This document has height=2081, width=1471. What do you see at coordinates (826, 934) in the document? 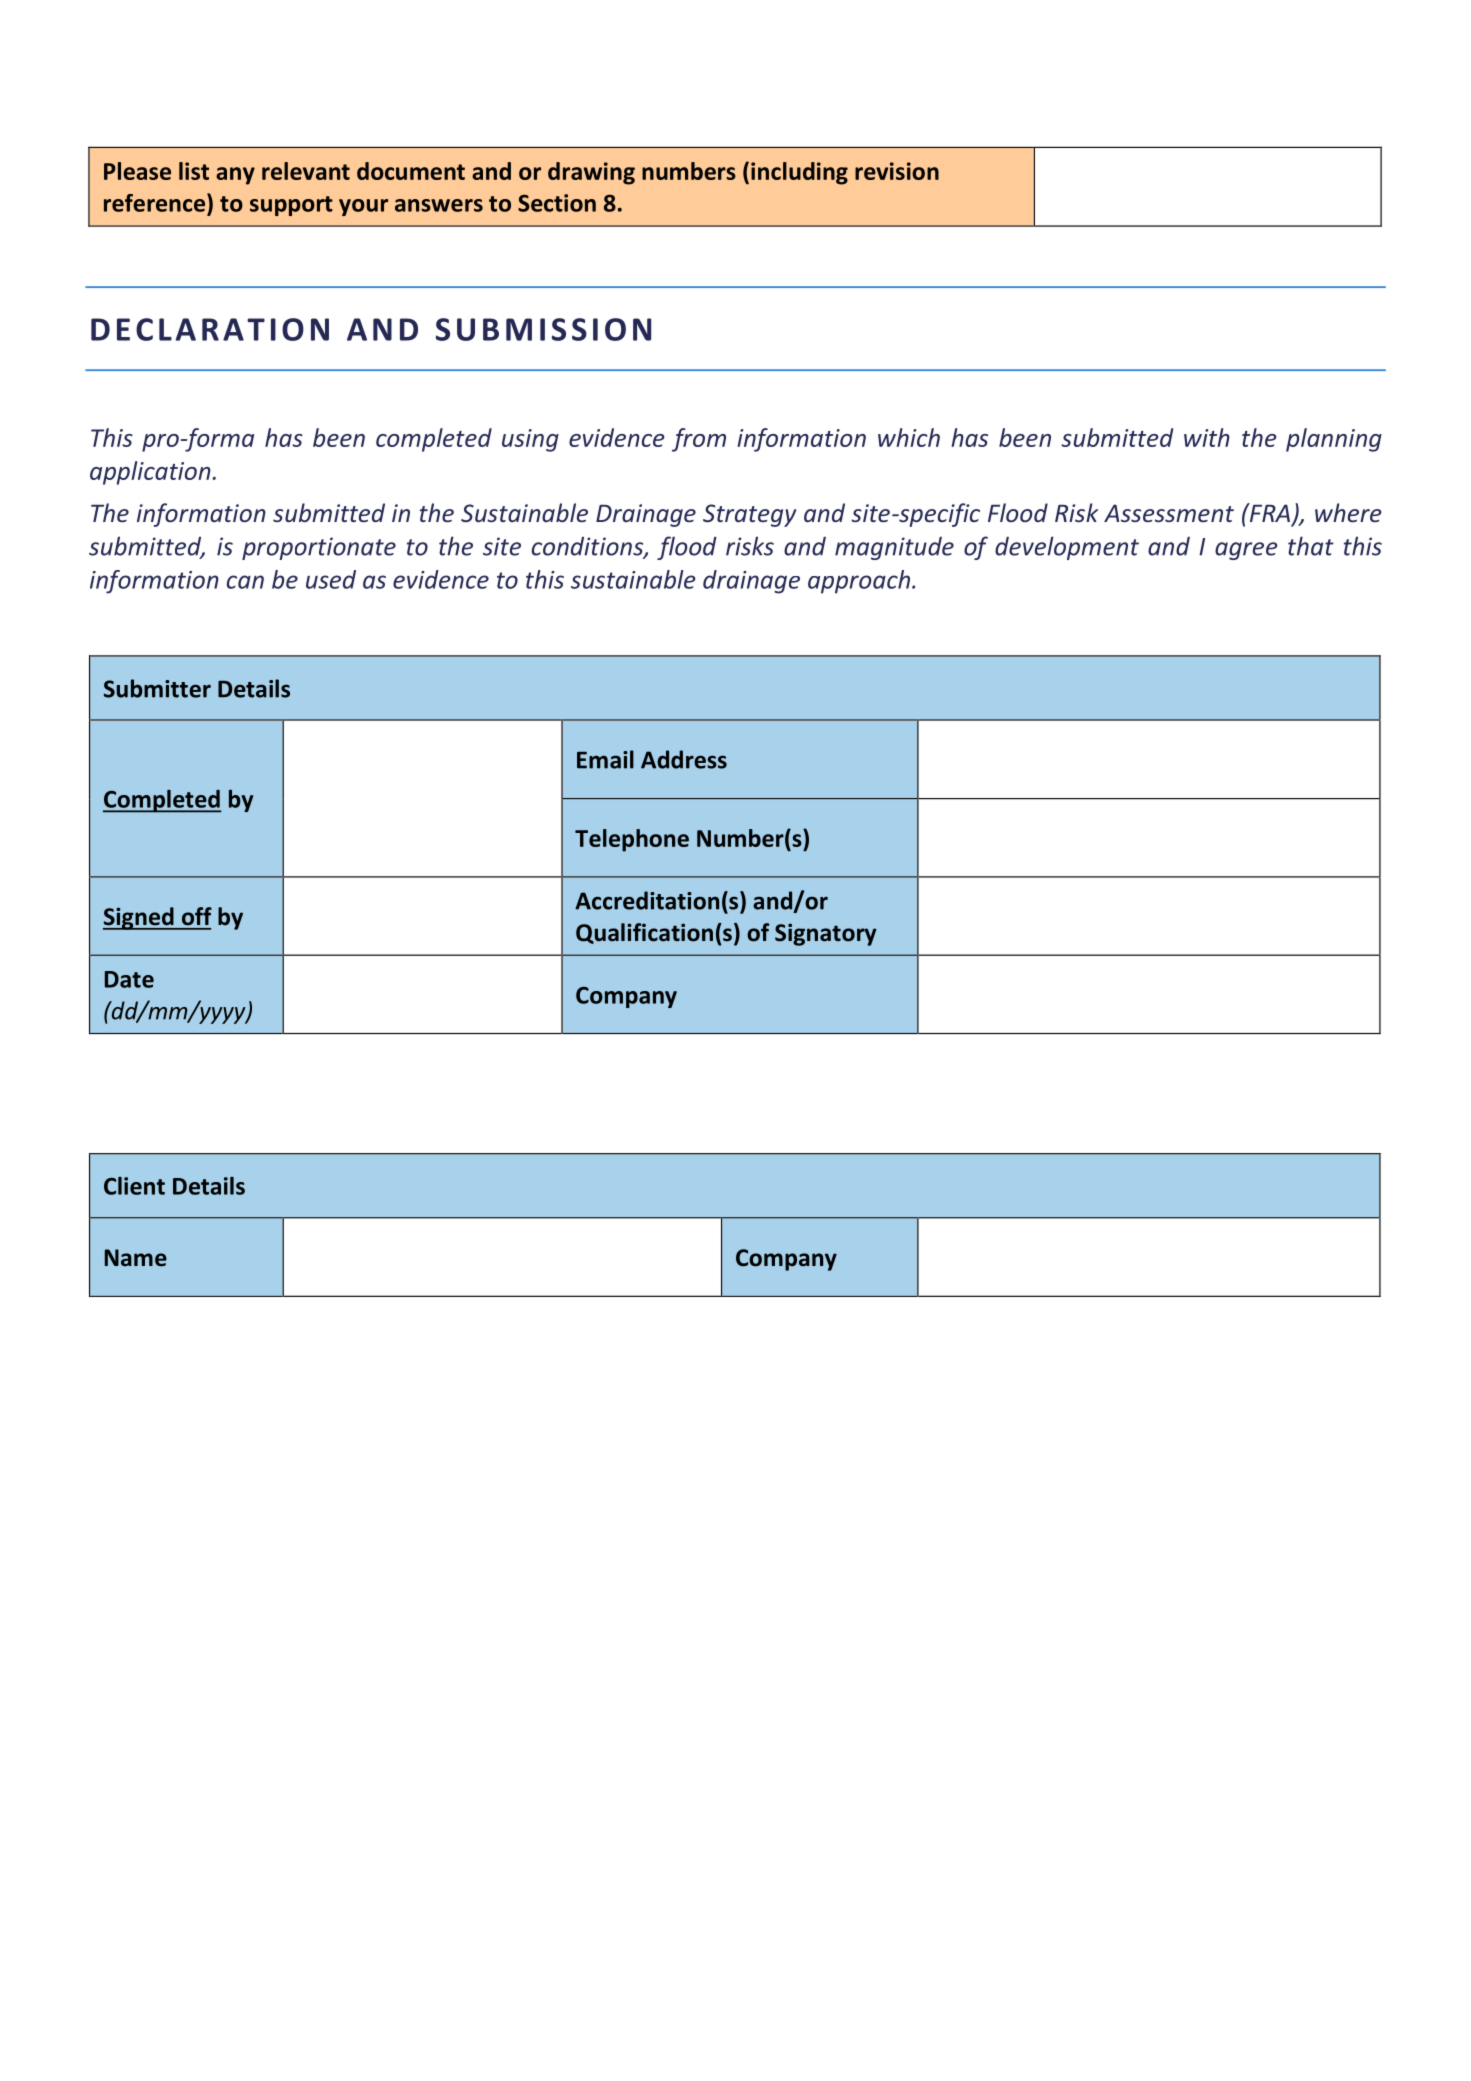
I see `Signatory` at bounding box center [826, 934].
